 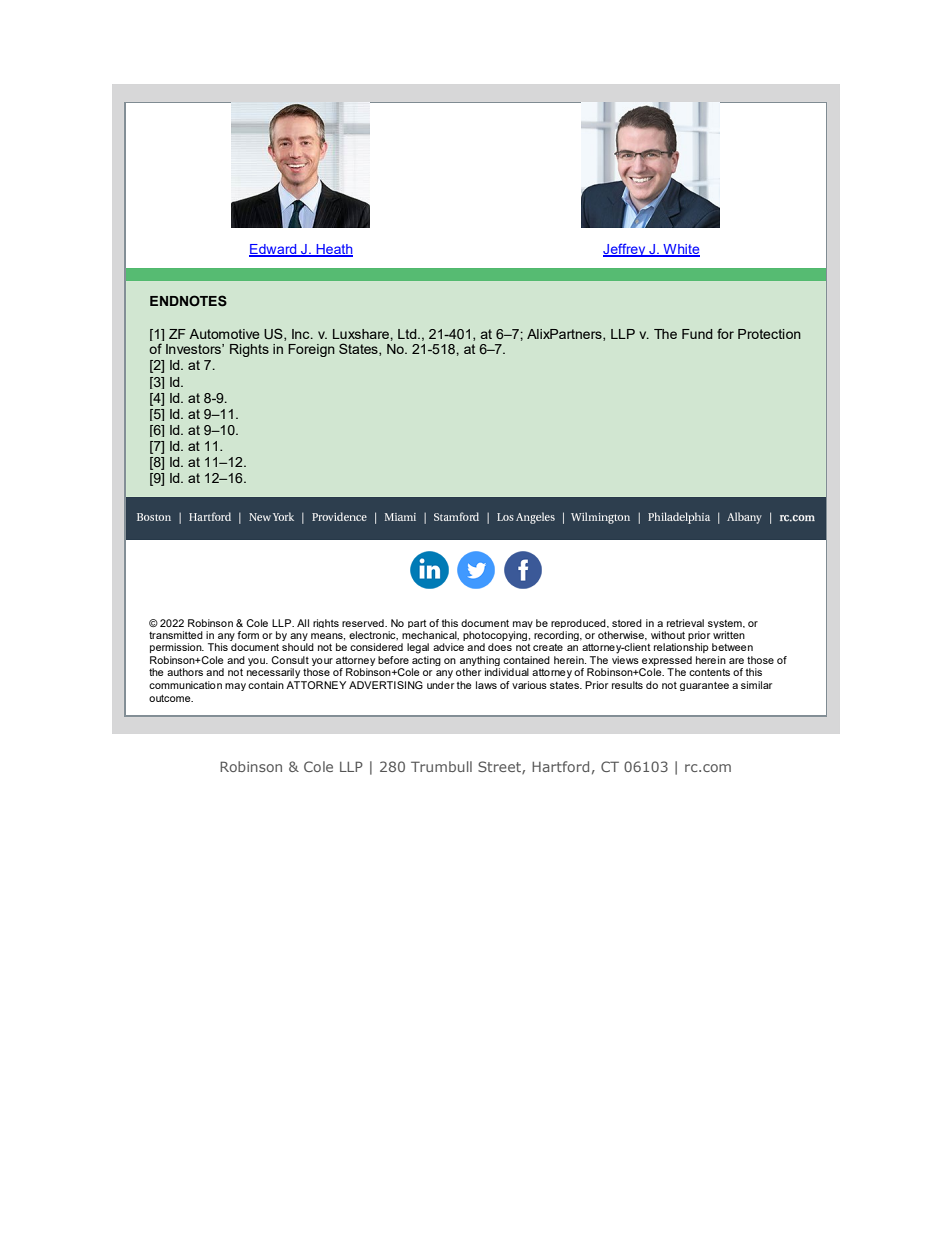 I want to click on reserved, so click(x=364, y=623).
